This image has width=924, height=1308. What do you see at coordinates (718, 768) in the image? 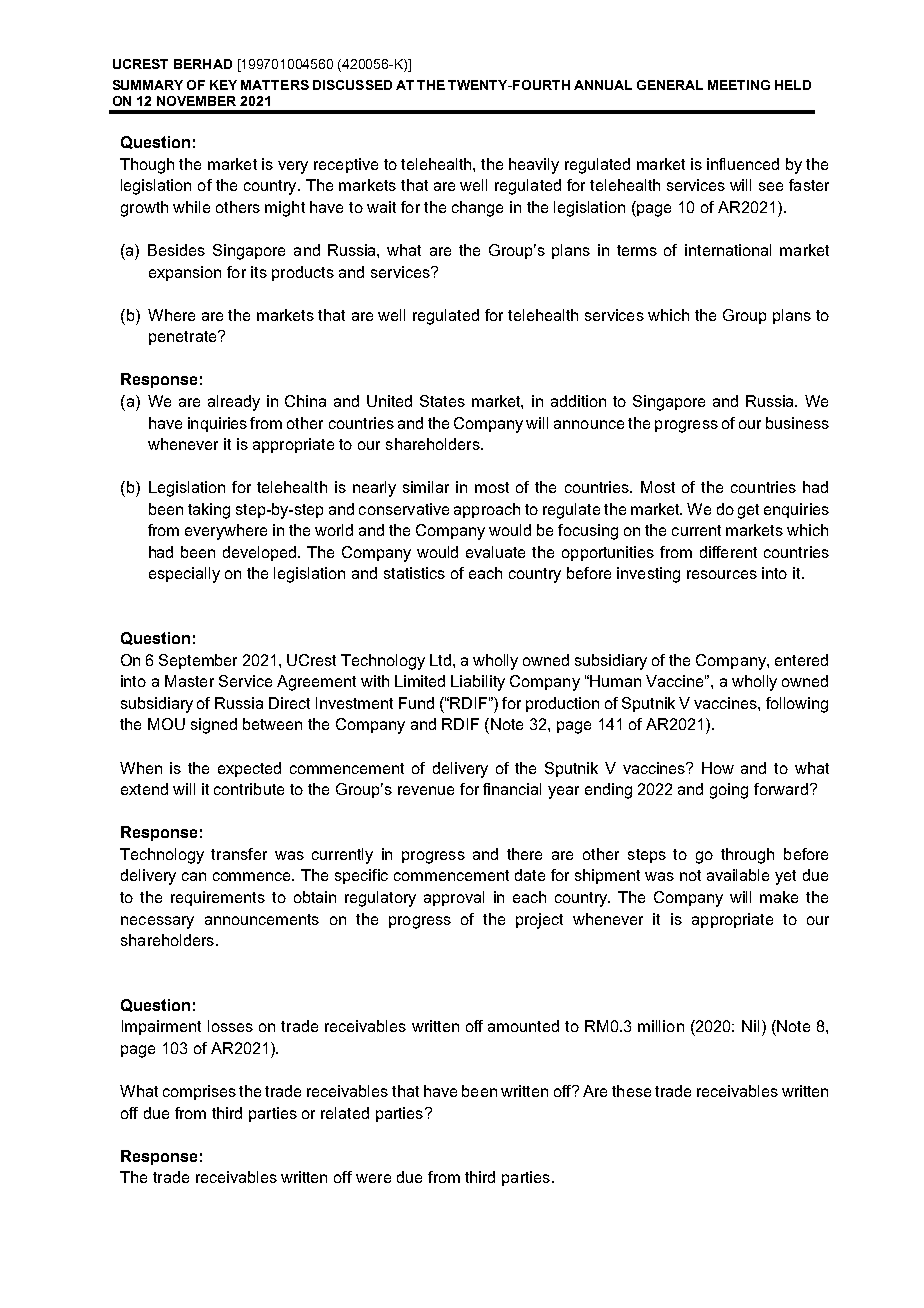
I see `How` at bounding box center [718, 768].
